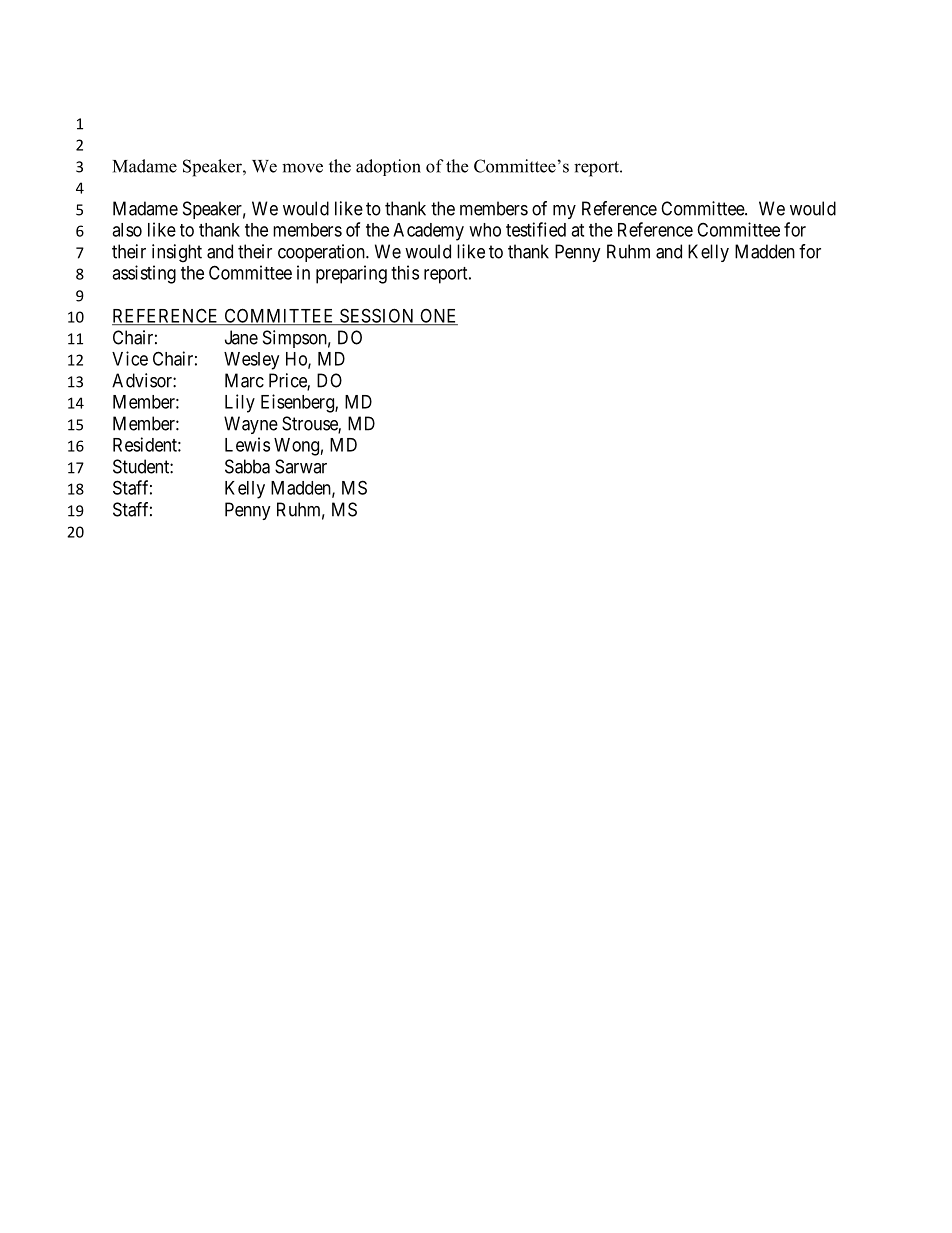 Image resolution: width=952 pixels, height=1233 pixels. I want to click on Lewis, so click(247, 444).
